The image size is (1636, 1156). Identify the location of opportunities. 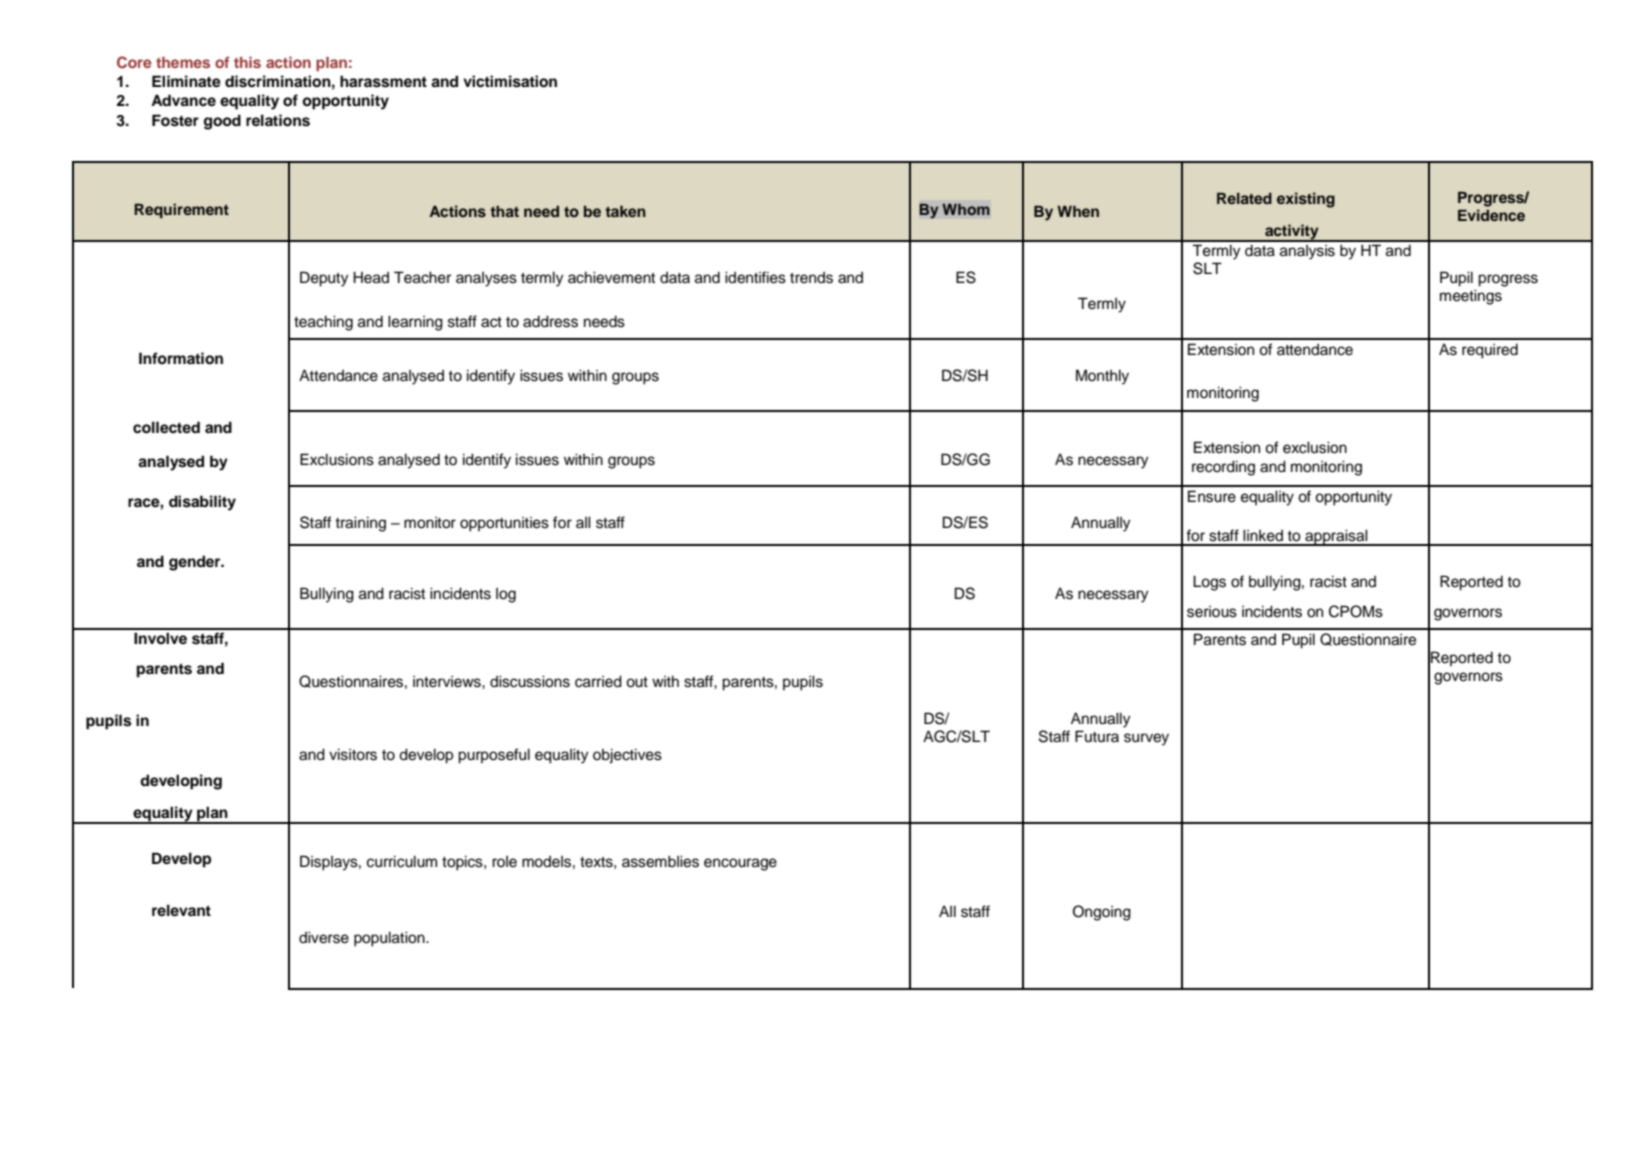
(504, 524).
